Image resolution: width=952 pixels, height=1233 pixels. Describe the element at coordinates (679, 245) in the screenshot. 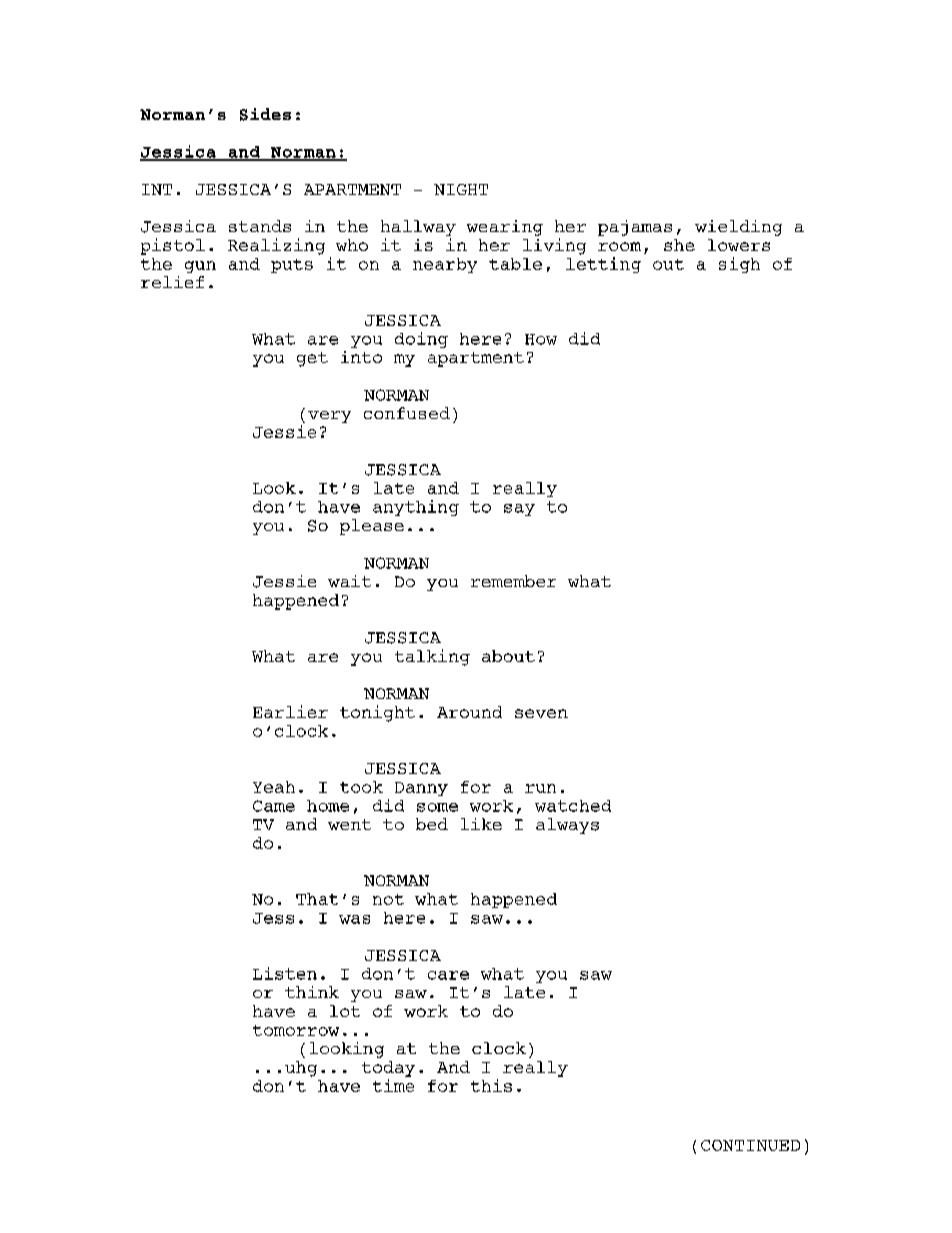

I see `she` at that location.
